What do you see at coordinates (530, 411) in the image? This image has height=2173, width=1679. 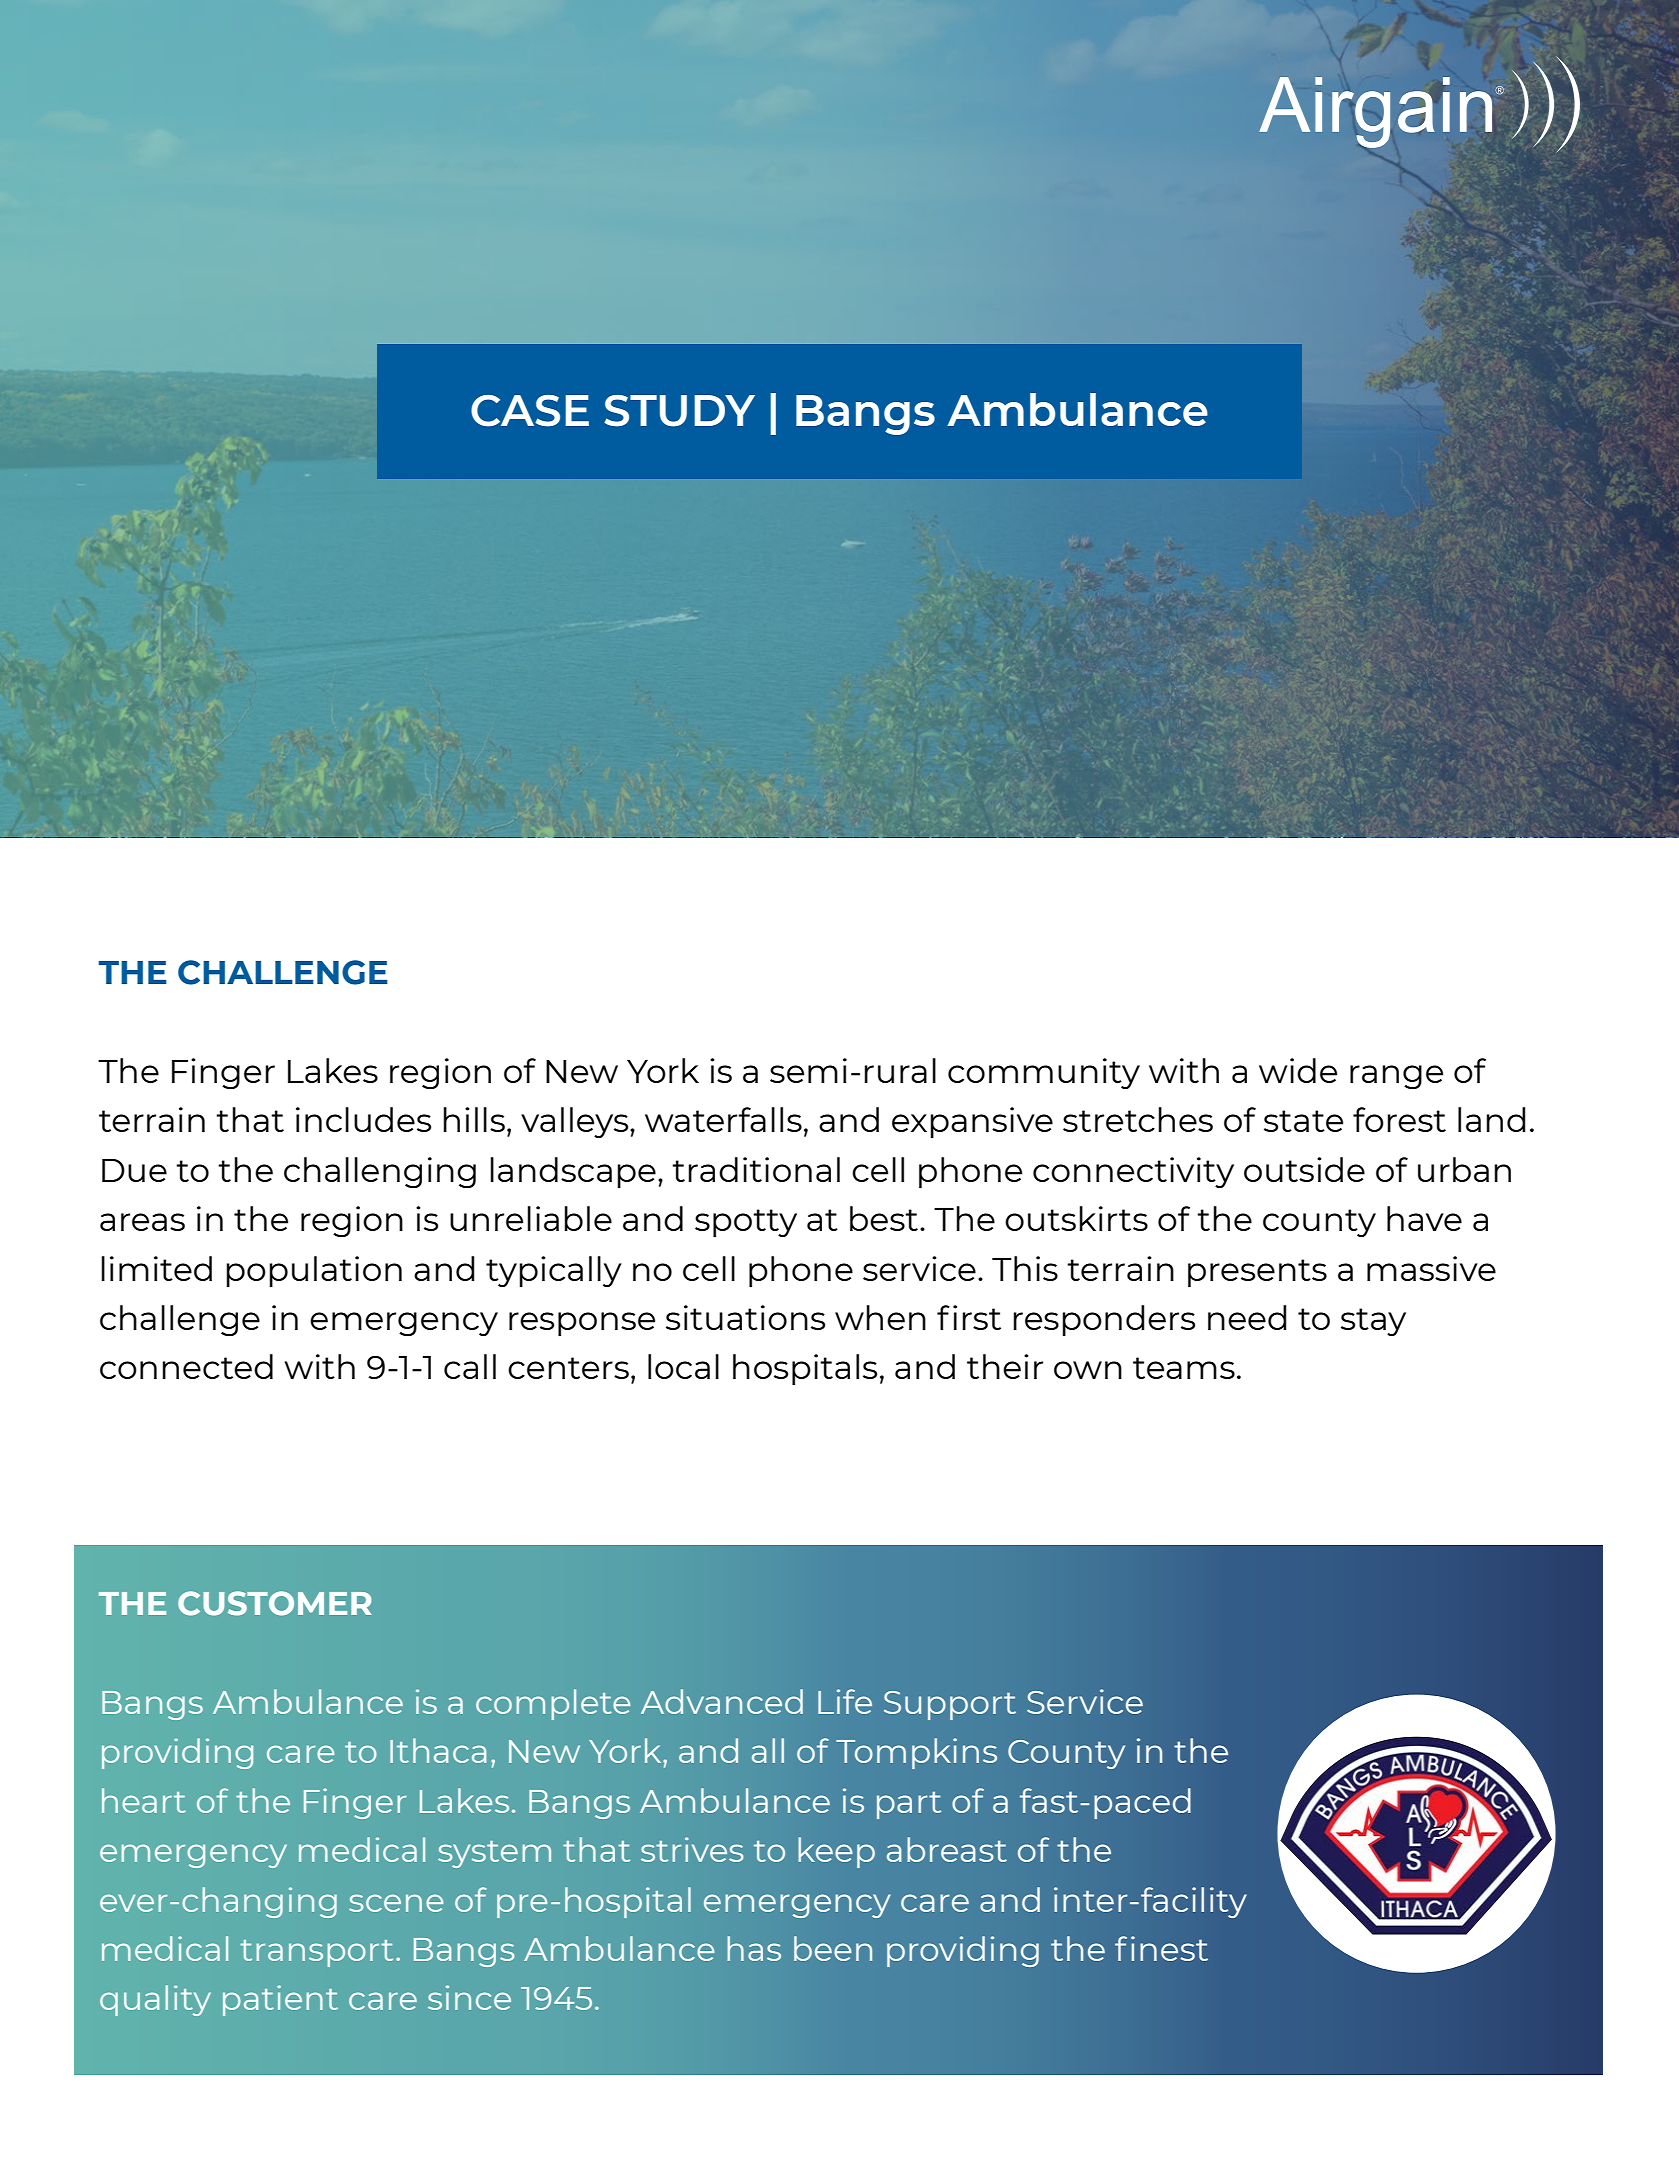 I see `CASE` at bounding box center [530, 411].
